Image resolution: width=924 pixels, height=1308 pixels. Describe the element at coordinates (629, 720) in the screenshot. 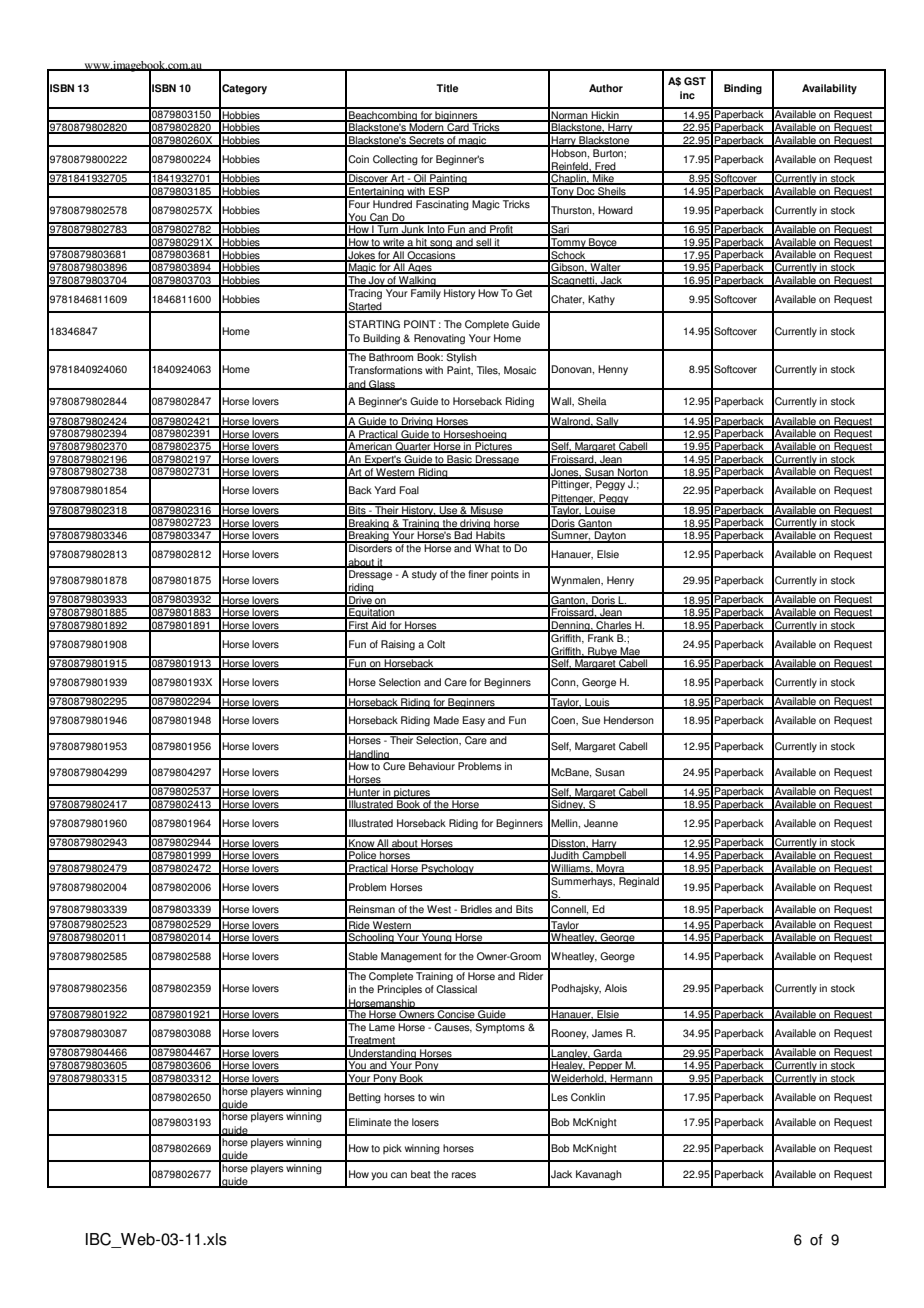

I see `Henderson` at that location.
